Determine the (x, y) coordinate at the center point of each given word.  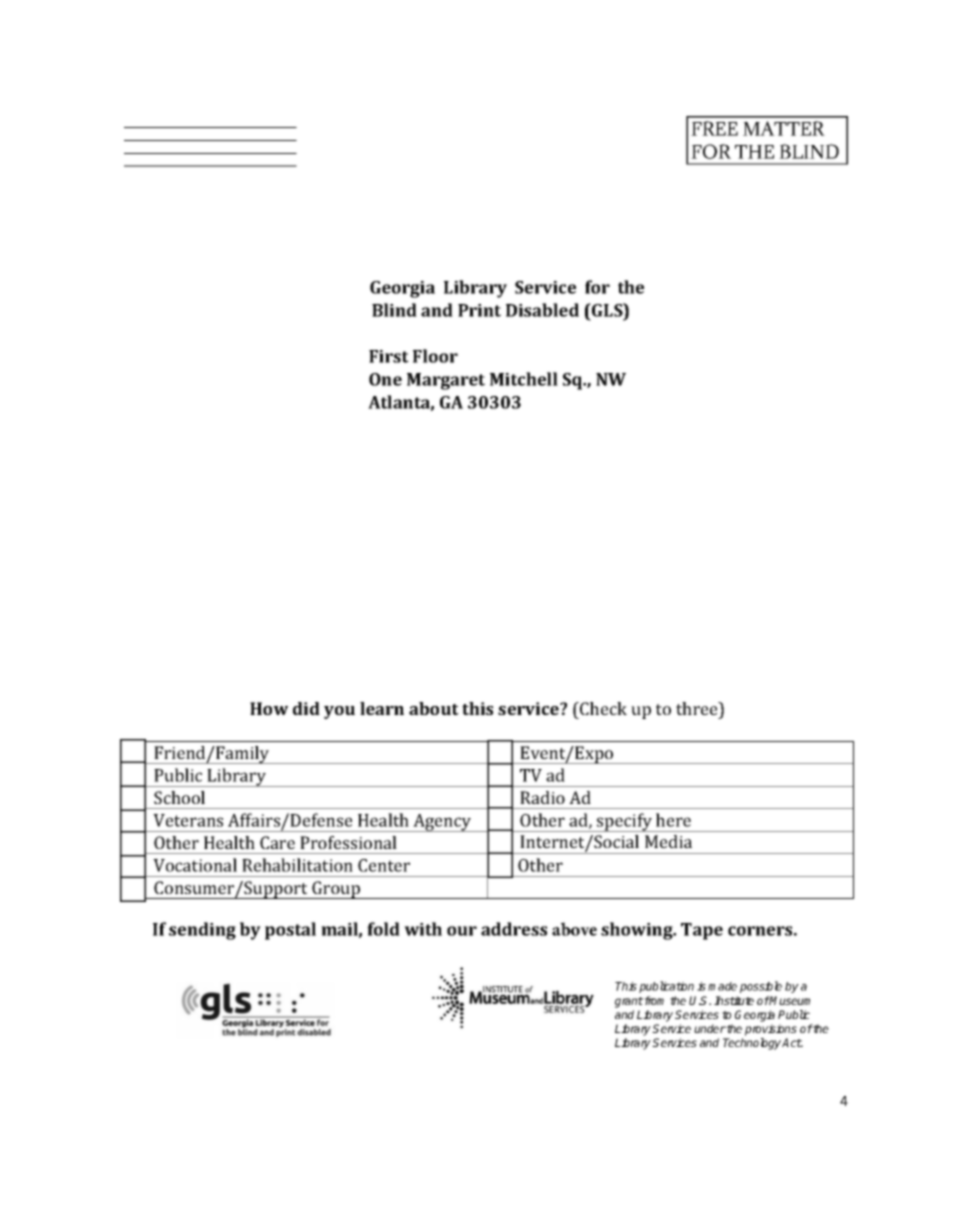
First (389, 356)
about (434, 708)
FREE (714, 128)
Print (479, 310)
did (306, 708)
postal (290, 931)
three (698, 708)
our (462, 931)
